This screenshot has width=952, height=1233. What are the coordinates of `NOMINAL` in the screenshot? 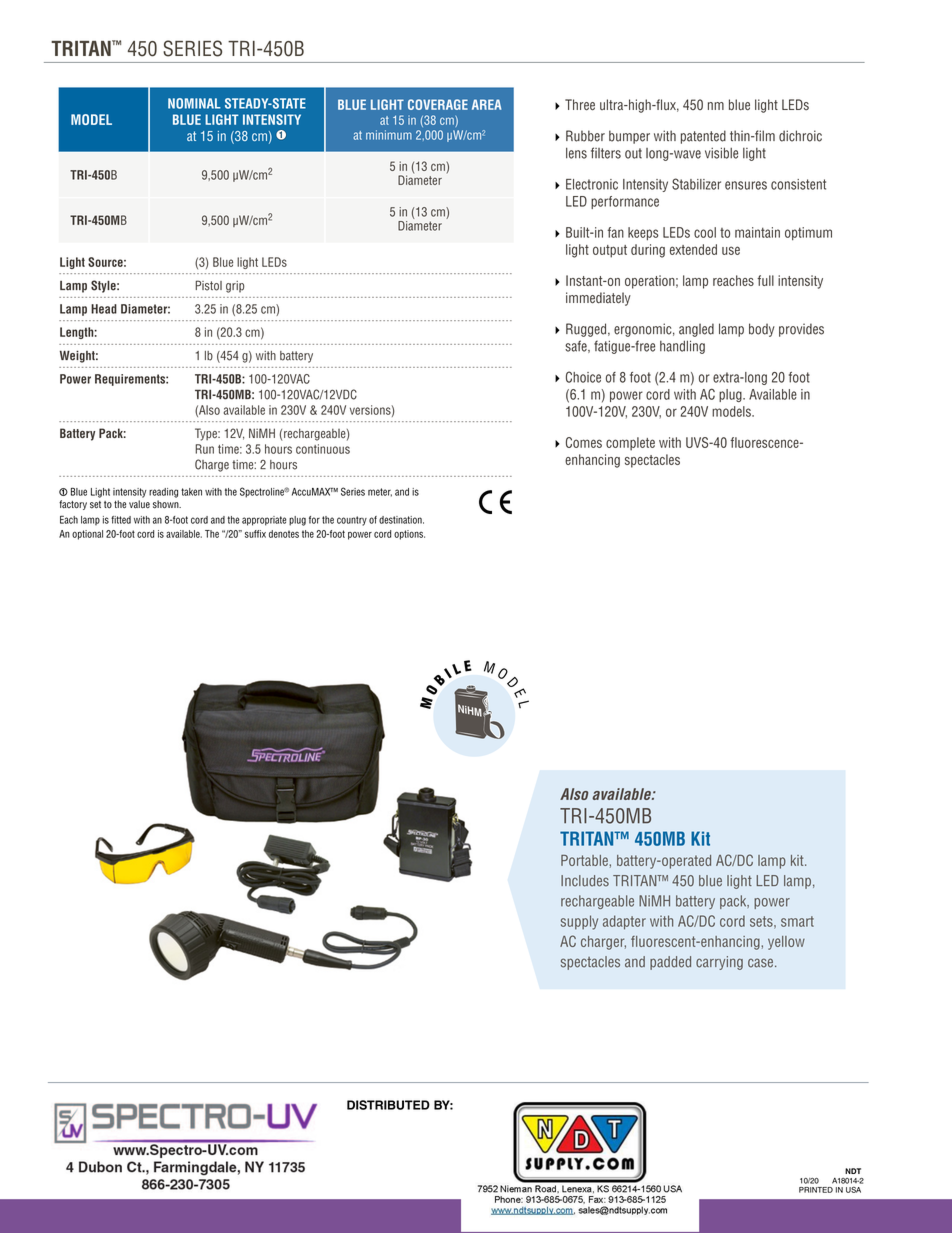 It's located at (194, 103).
